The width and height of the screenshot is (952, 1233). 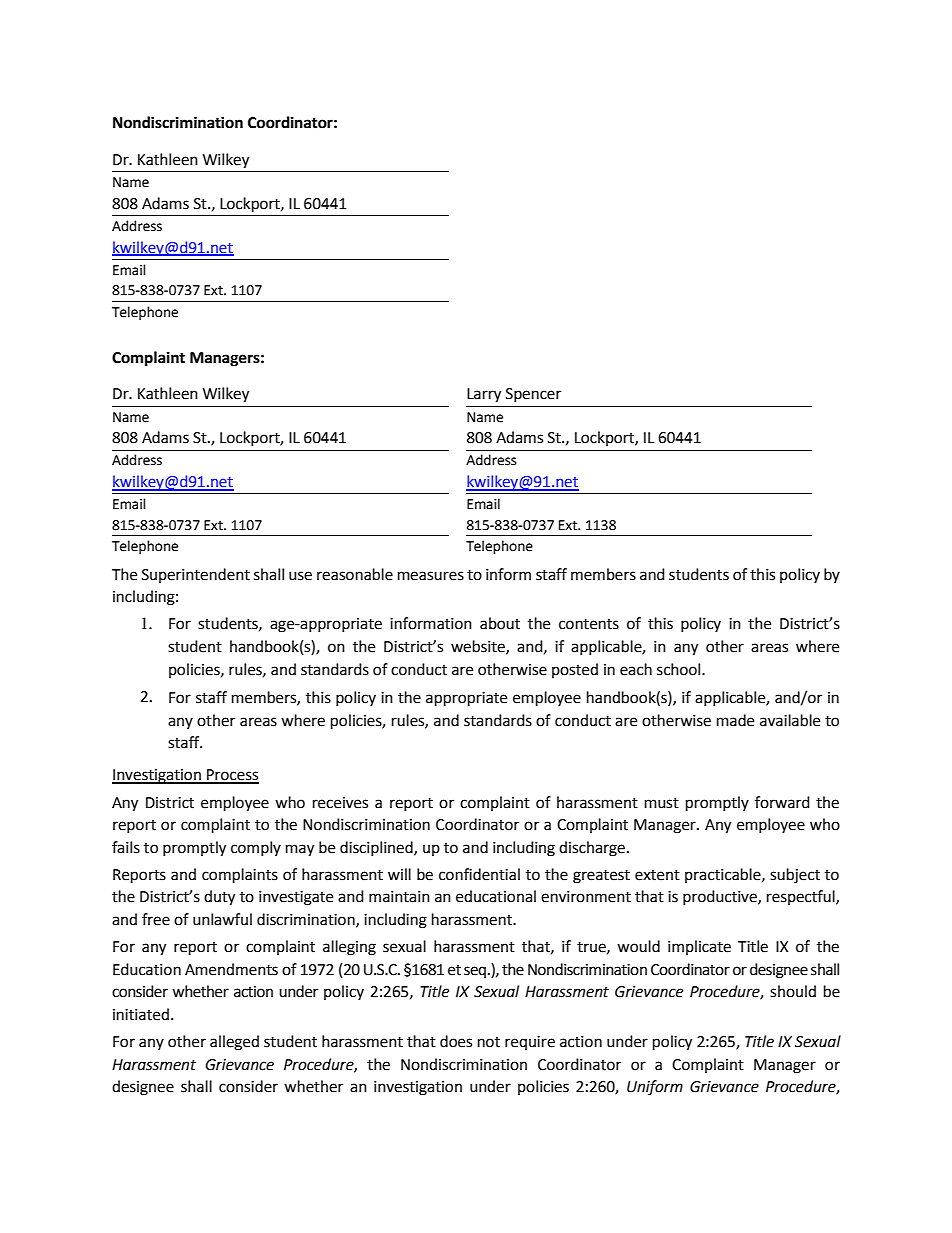 What do you see at coordinates (234, 1043) in the screenshot?
I see `alleged` at bounding box center [234, 1043].
